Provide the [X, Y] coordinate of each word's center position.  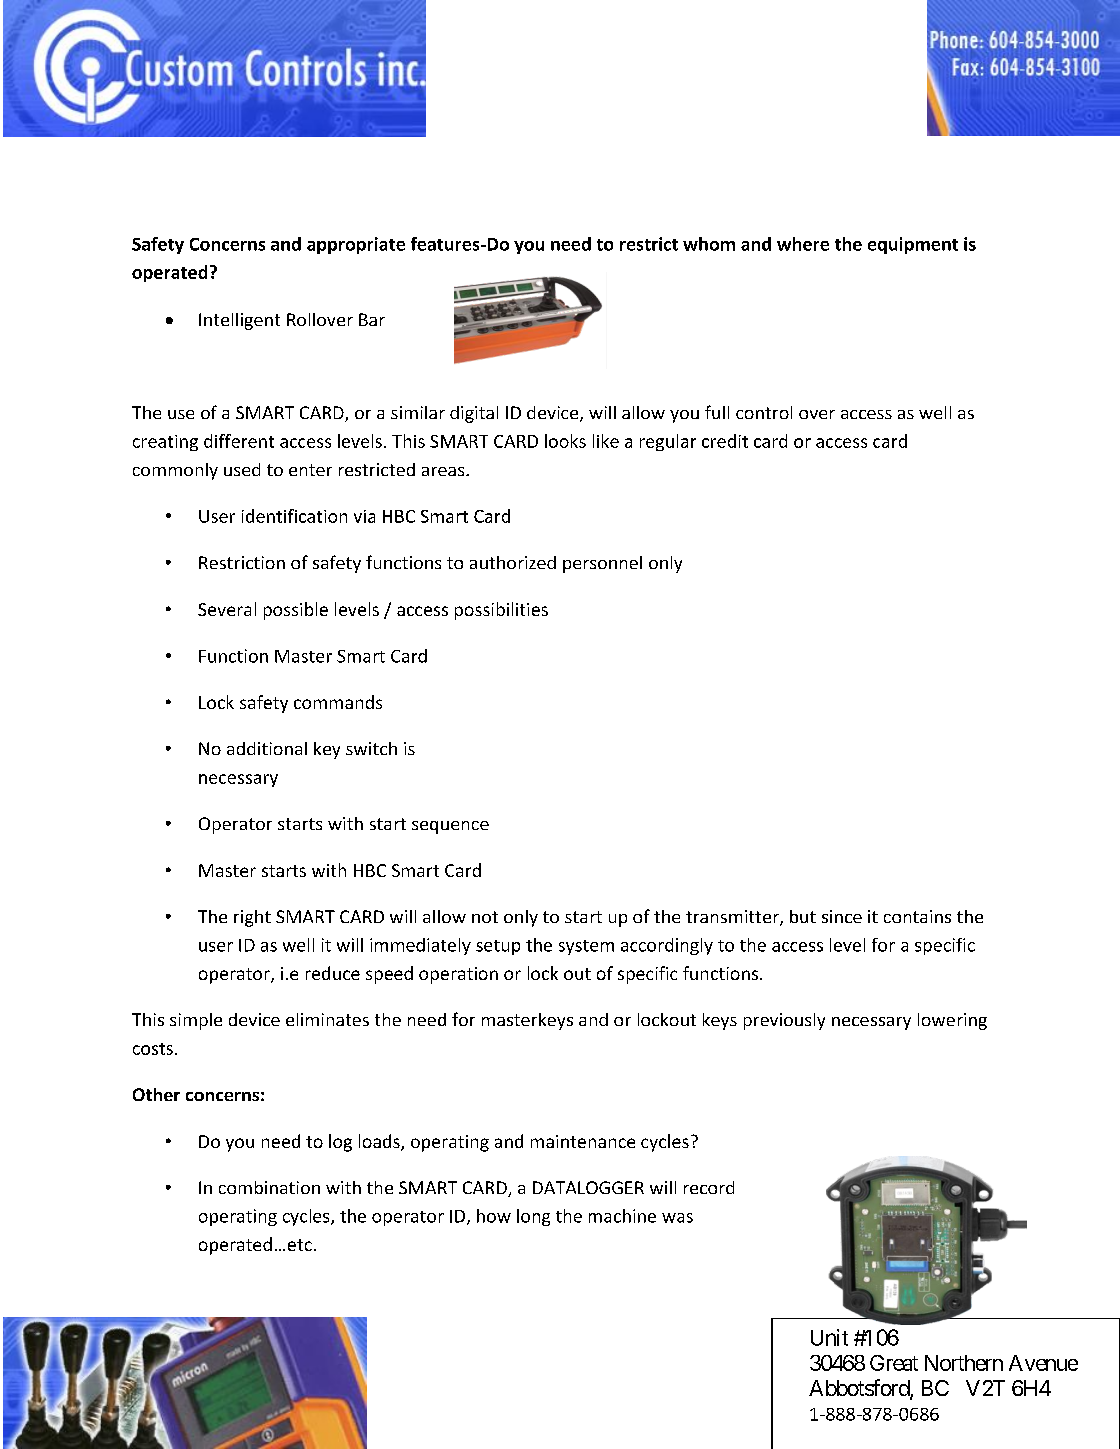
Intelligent [239, 321]
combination [269, 1187]
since [842, 916]
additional [267, 748]
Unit [829, 1337]
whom [709, 244]
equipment [913, 245]
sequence [450, 827]
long [533, 1217]
